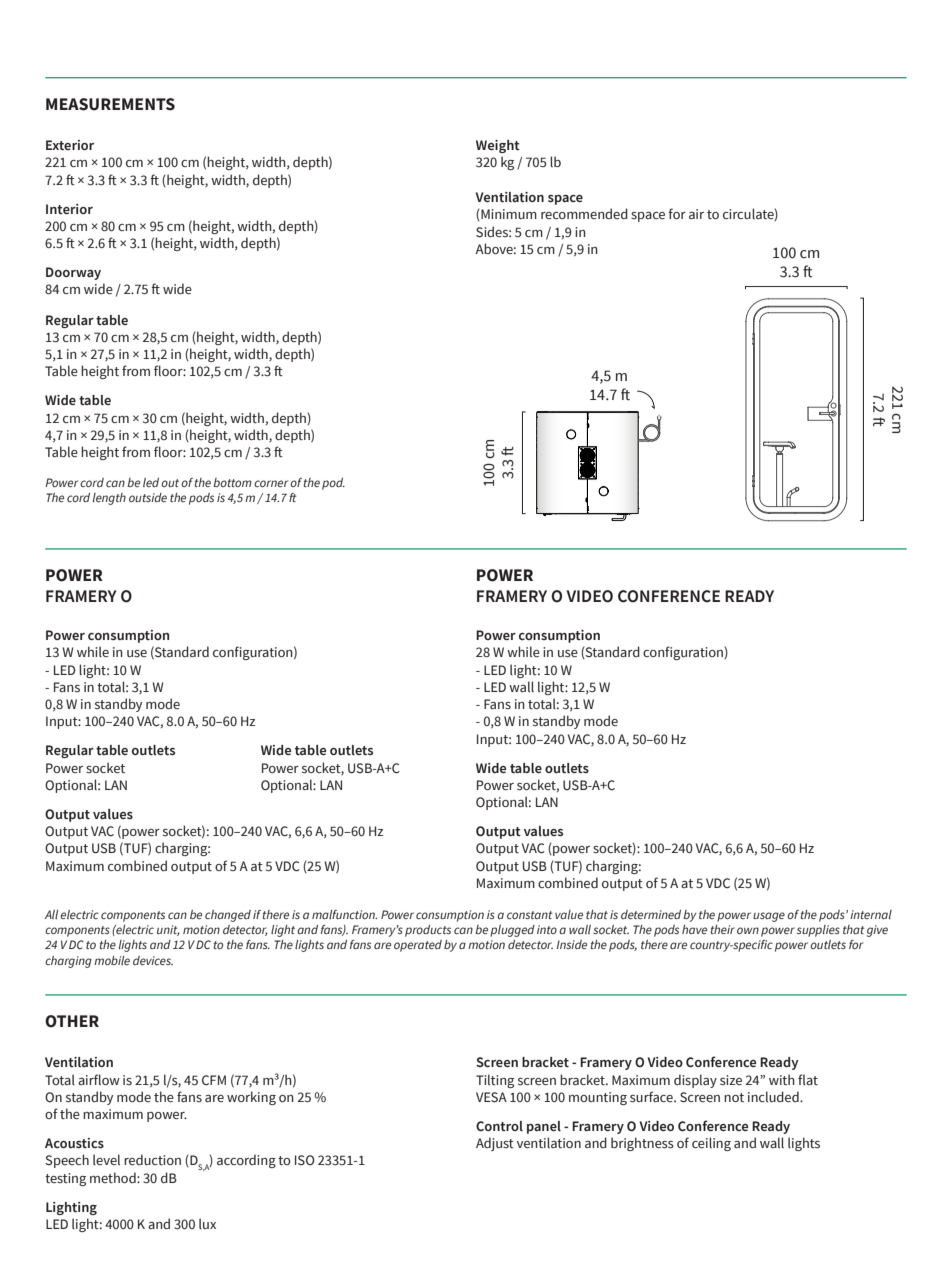  Describe the element at coordinates (584, 213) in the image. I see `recommended` at that location.
